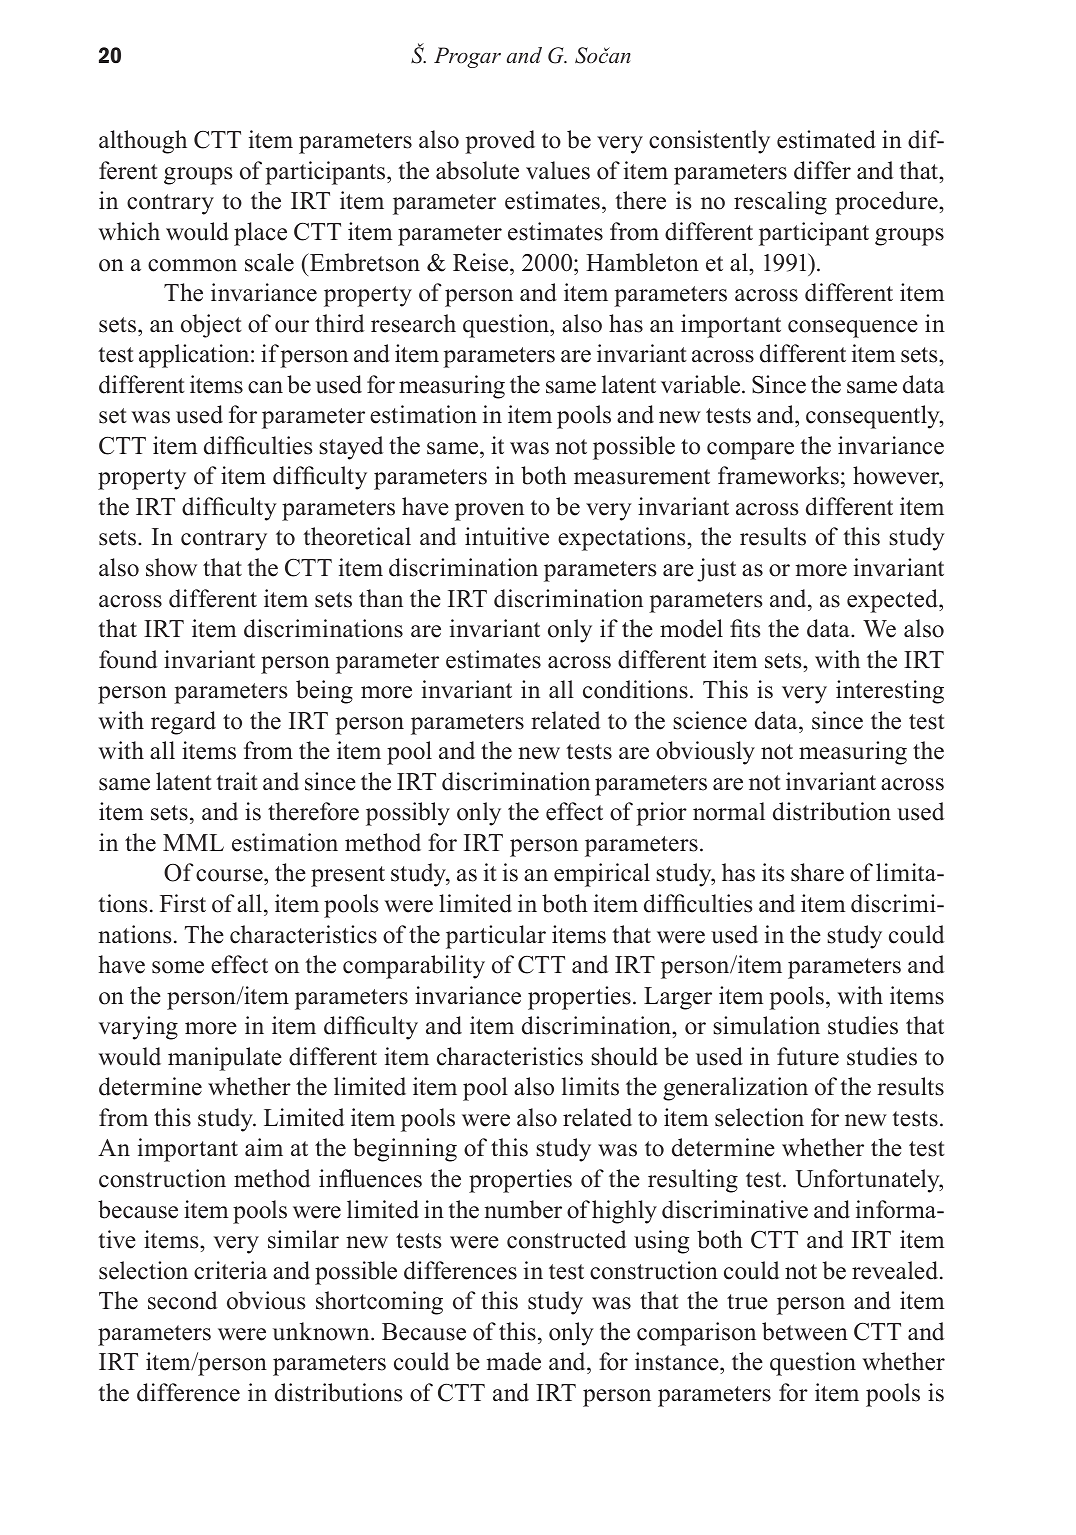  Describe the element at coordinates (225, 1059) in the screenshot. I see `manipulate` at that location.
